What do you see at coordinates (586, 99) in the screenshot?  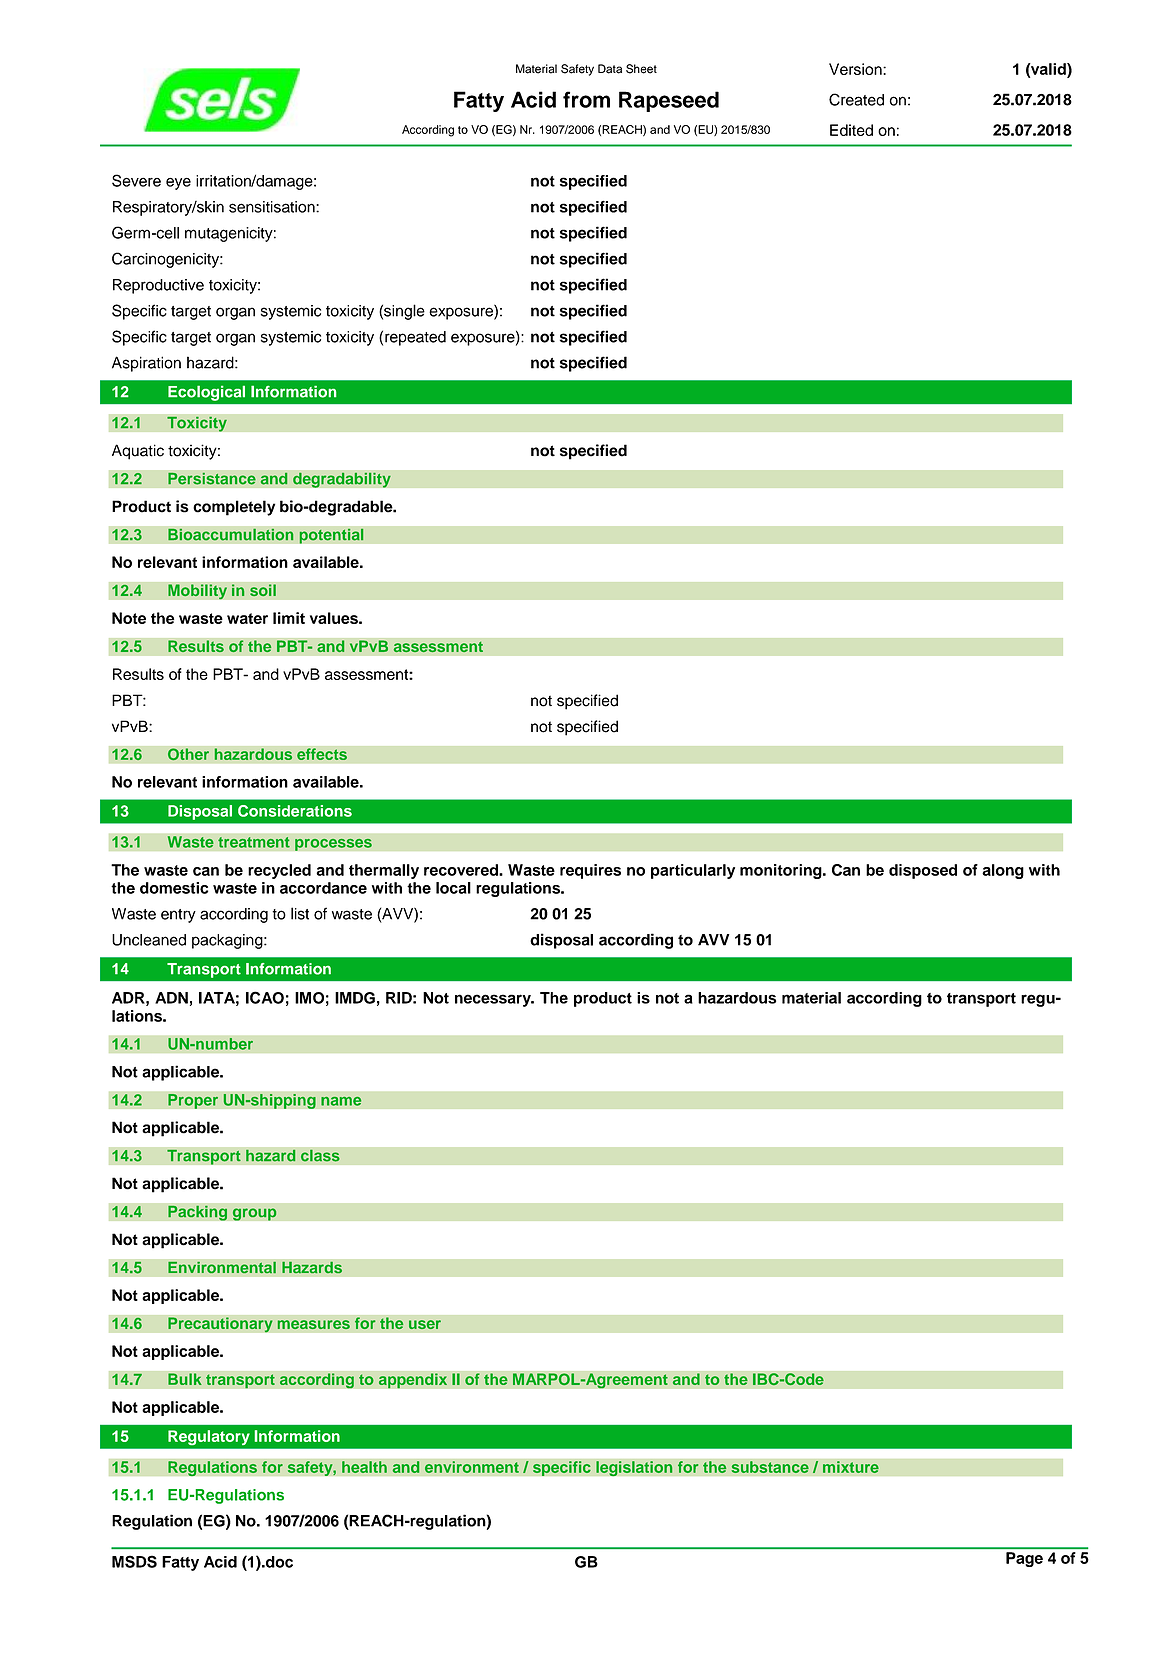 I see `from` at bounding box center [586, 99].
